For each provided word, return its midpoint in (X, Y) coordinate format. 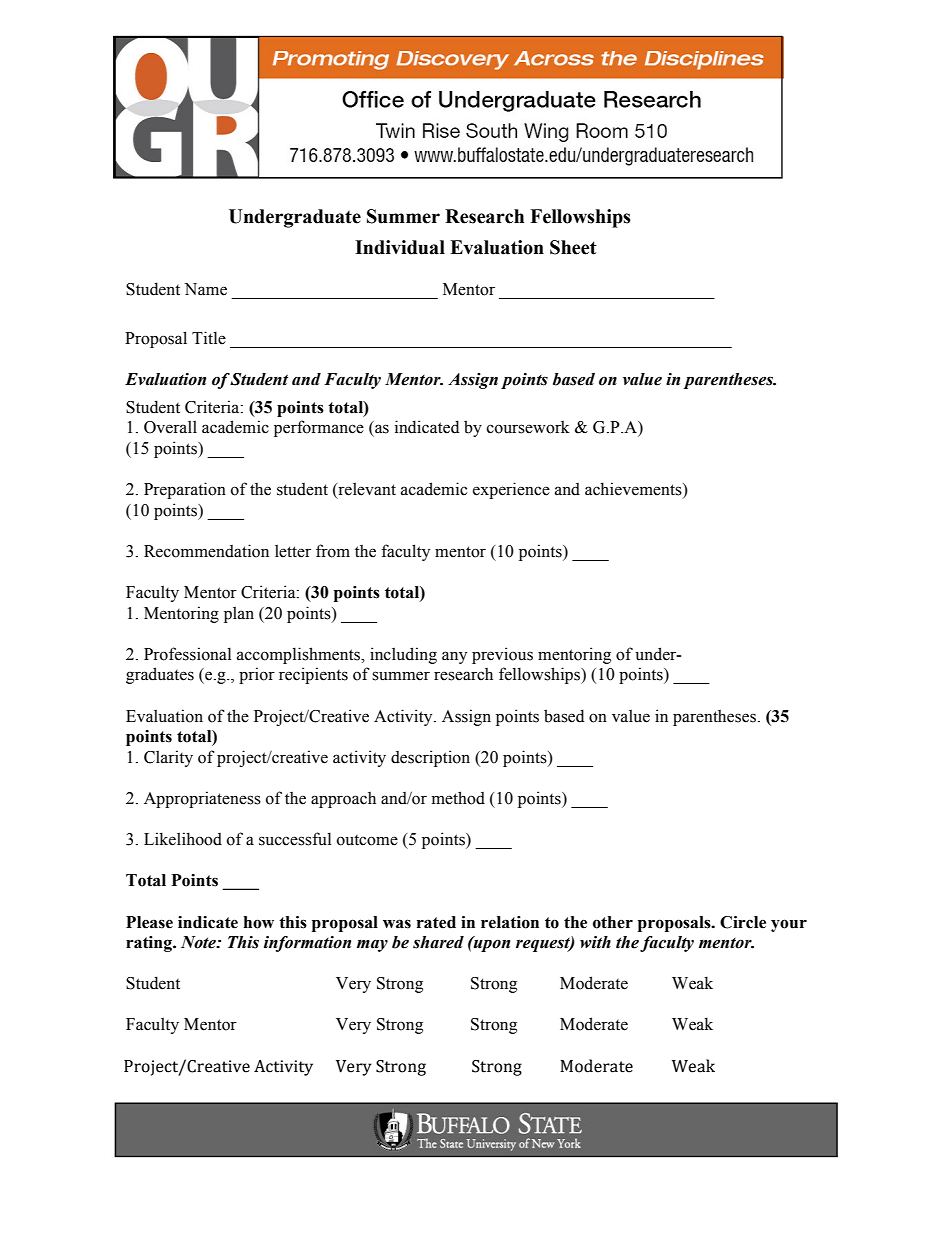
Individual (400, 247)
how (259, 922)
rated (436, 922)
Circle (743, 922)
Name (206, 289)
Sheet (573, 247)
